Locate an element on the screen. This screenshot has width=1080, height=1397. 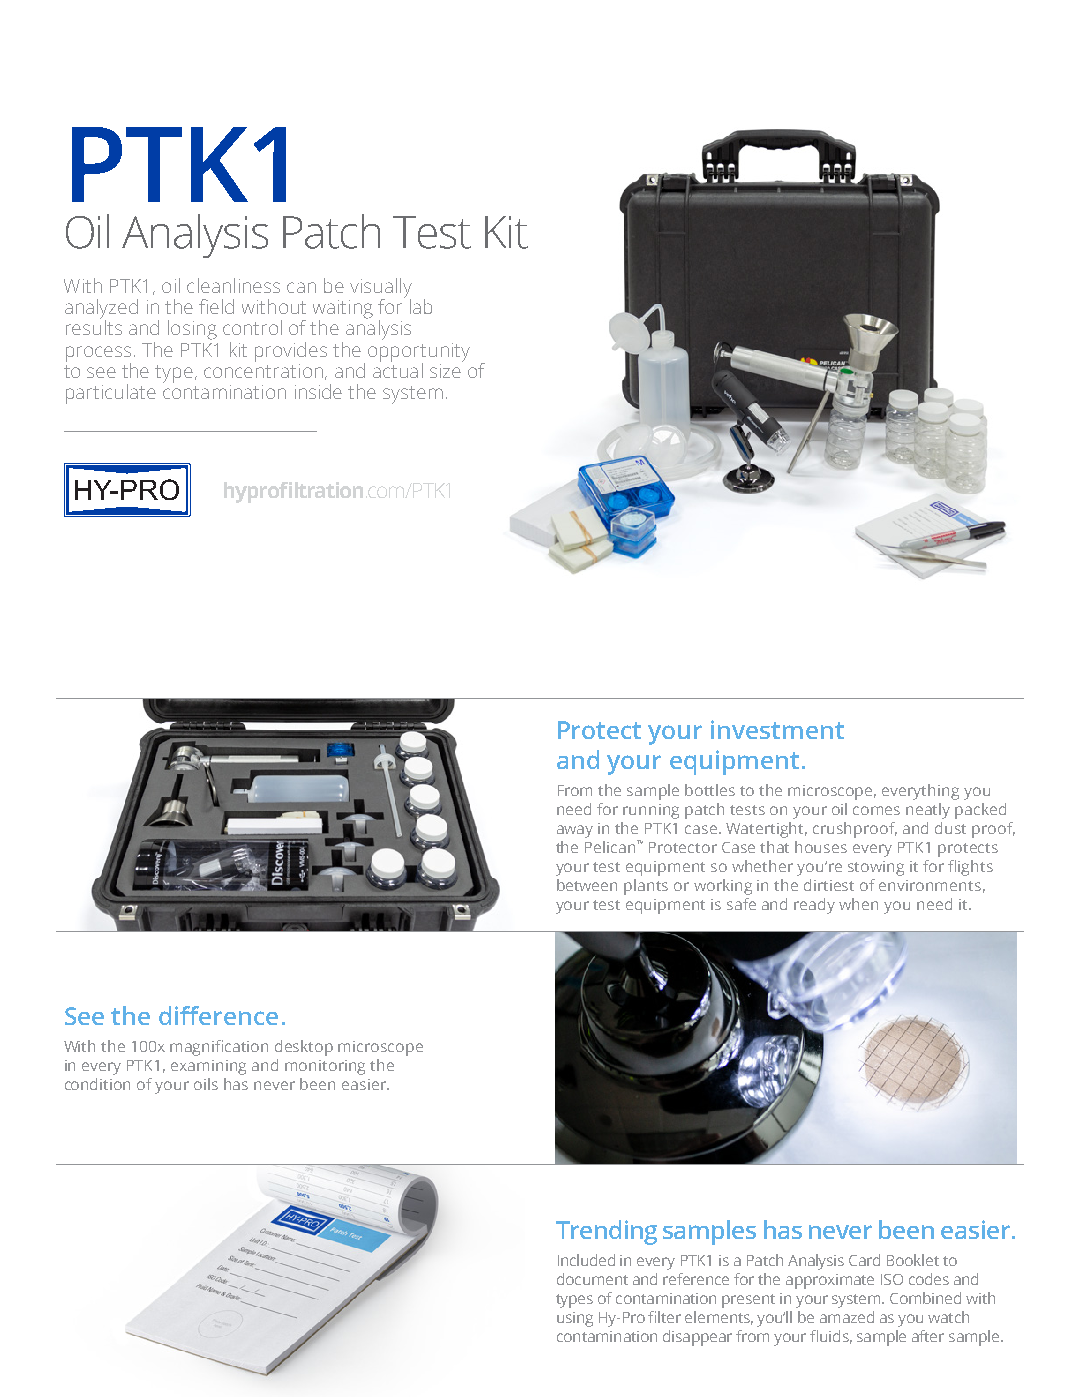
losing is located at coordinates (192, 330).
